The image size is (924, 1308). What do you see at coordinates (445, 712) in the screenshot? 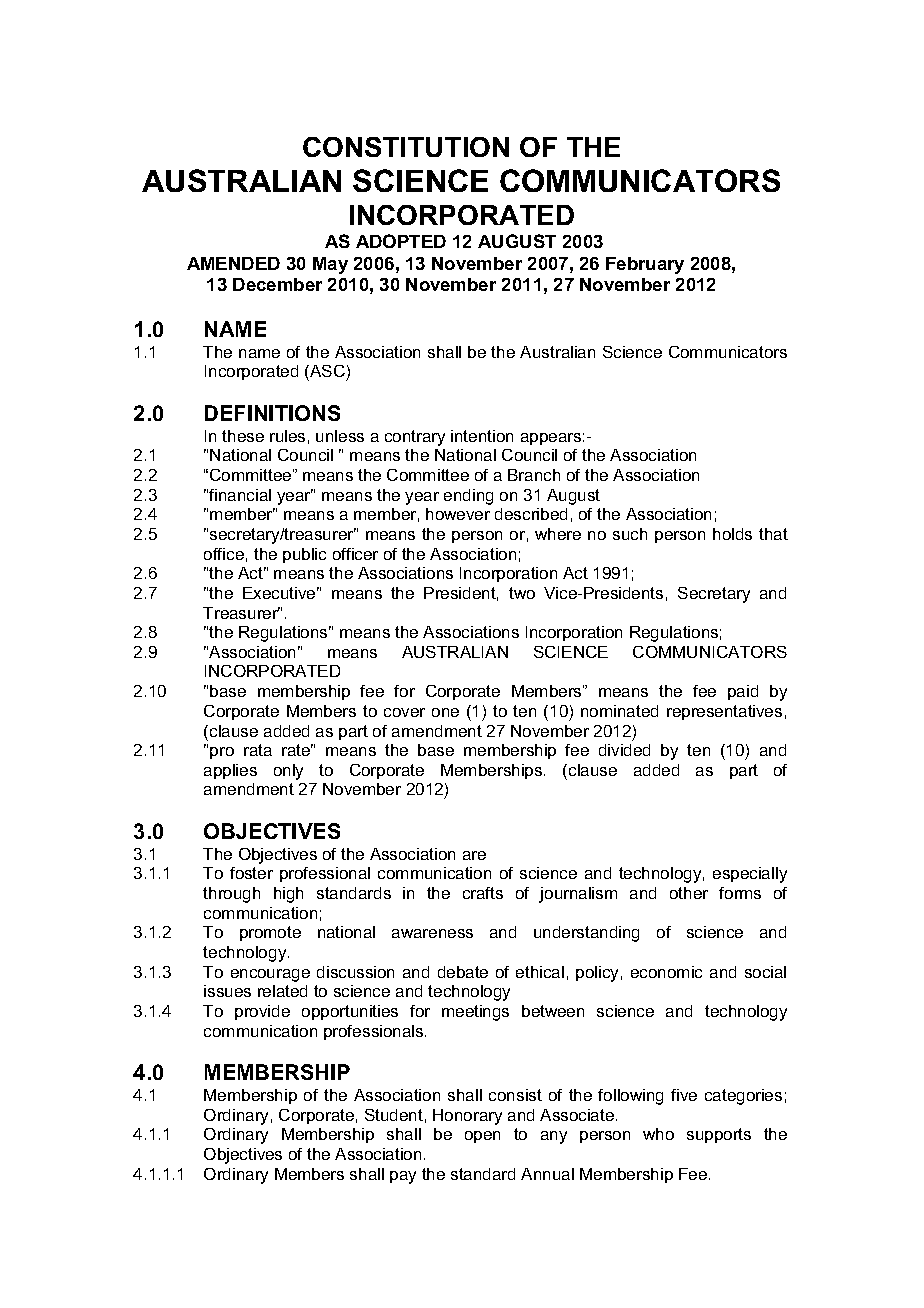
I see `one` at bounding box center [445, 712].
